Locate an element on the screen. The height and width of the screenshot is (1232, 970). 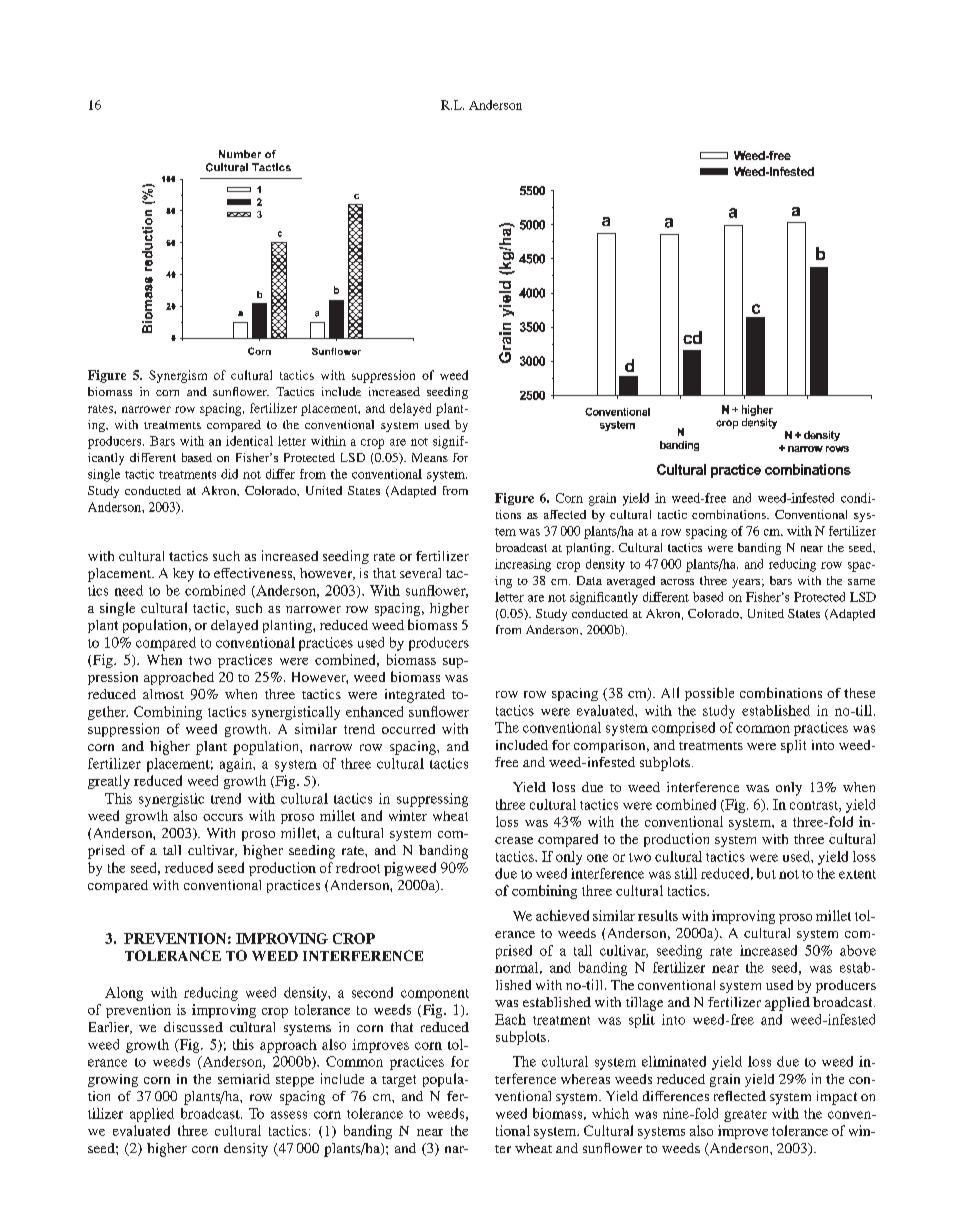
target is located at coordinates (399, 1081).
